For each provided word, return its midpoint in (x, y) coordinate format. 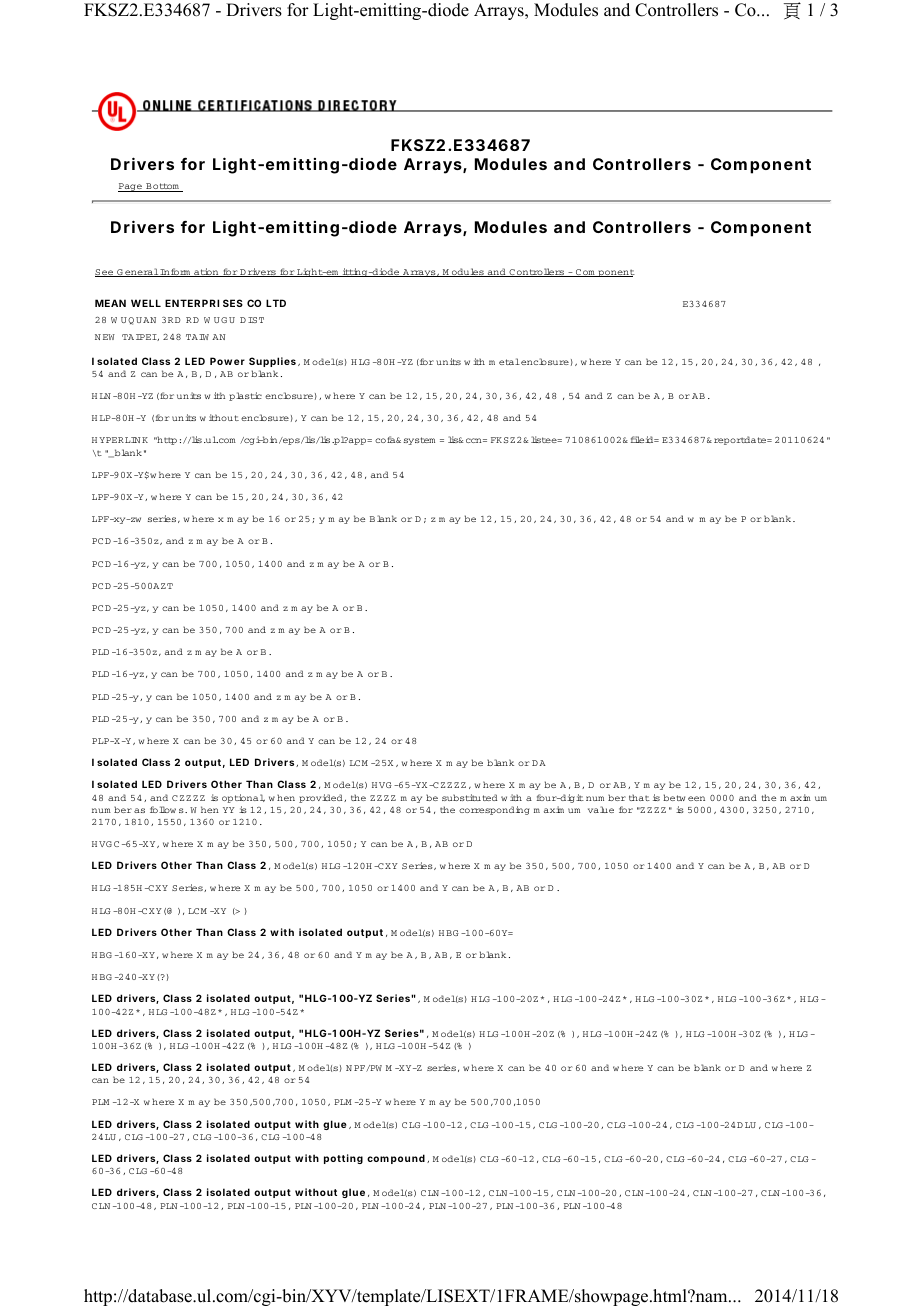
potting (343, 1159)
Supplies (272, 362)
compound (396, 1159)
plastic (245, 396)
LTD (276, 303)
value (601, 809)
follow (163, 809)
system (419, 441)
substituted (469, 797)
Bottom (162, 187)
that (639, 797)
